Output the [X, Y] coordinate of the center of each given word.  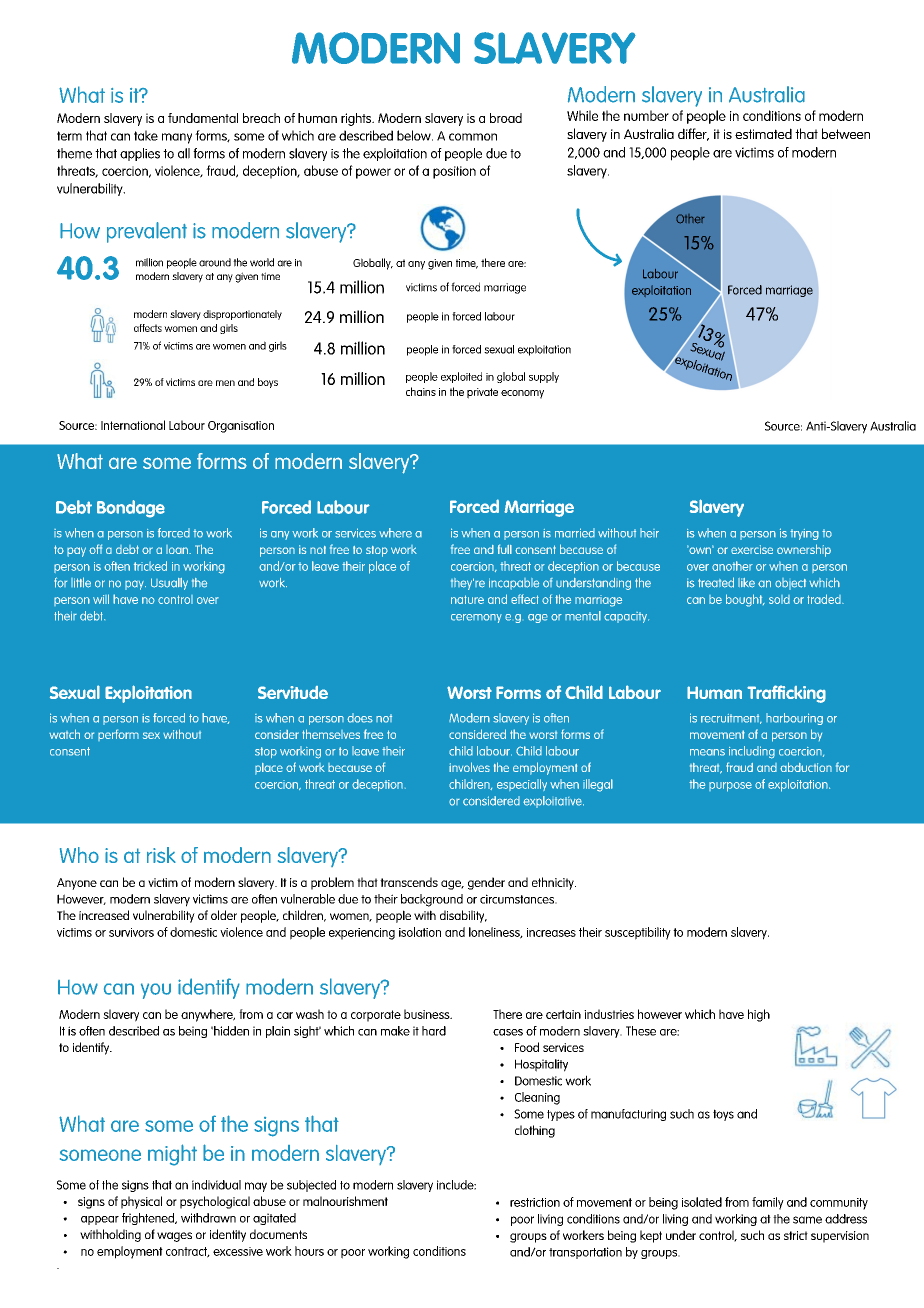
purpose [730, 787]
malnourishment [345, 1201]
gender [486, 883]
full [505, 549]
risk [161, 855]
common [473, 137]
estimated [763, 133]
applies [140, 154]
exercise [752, 549]
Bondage [131, 509]
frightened [149, 1219]
